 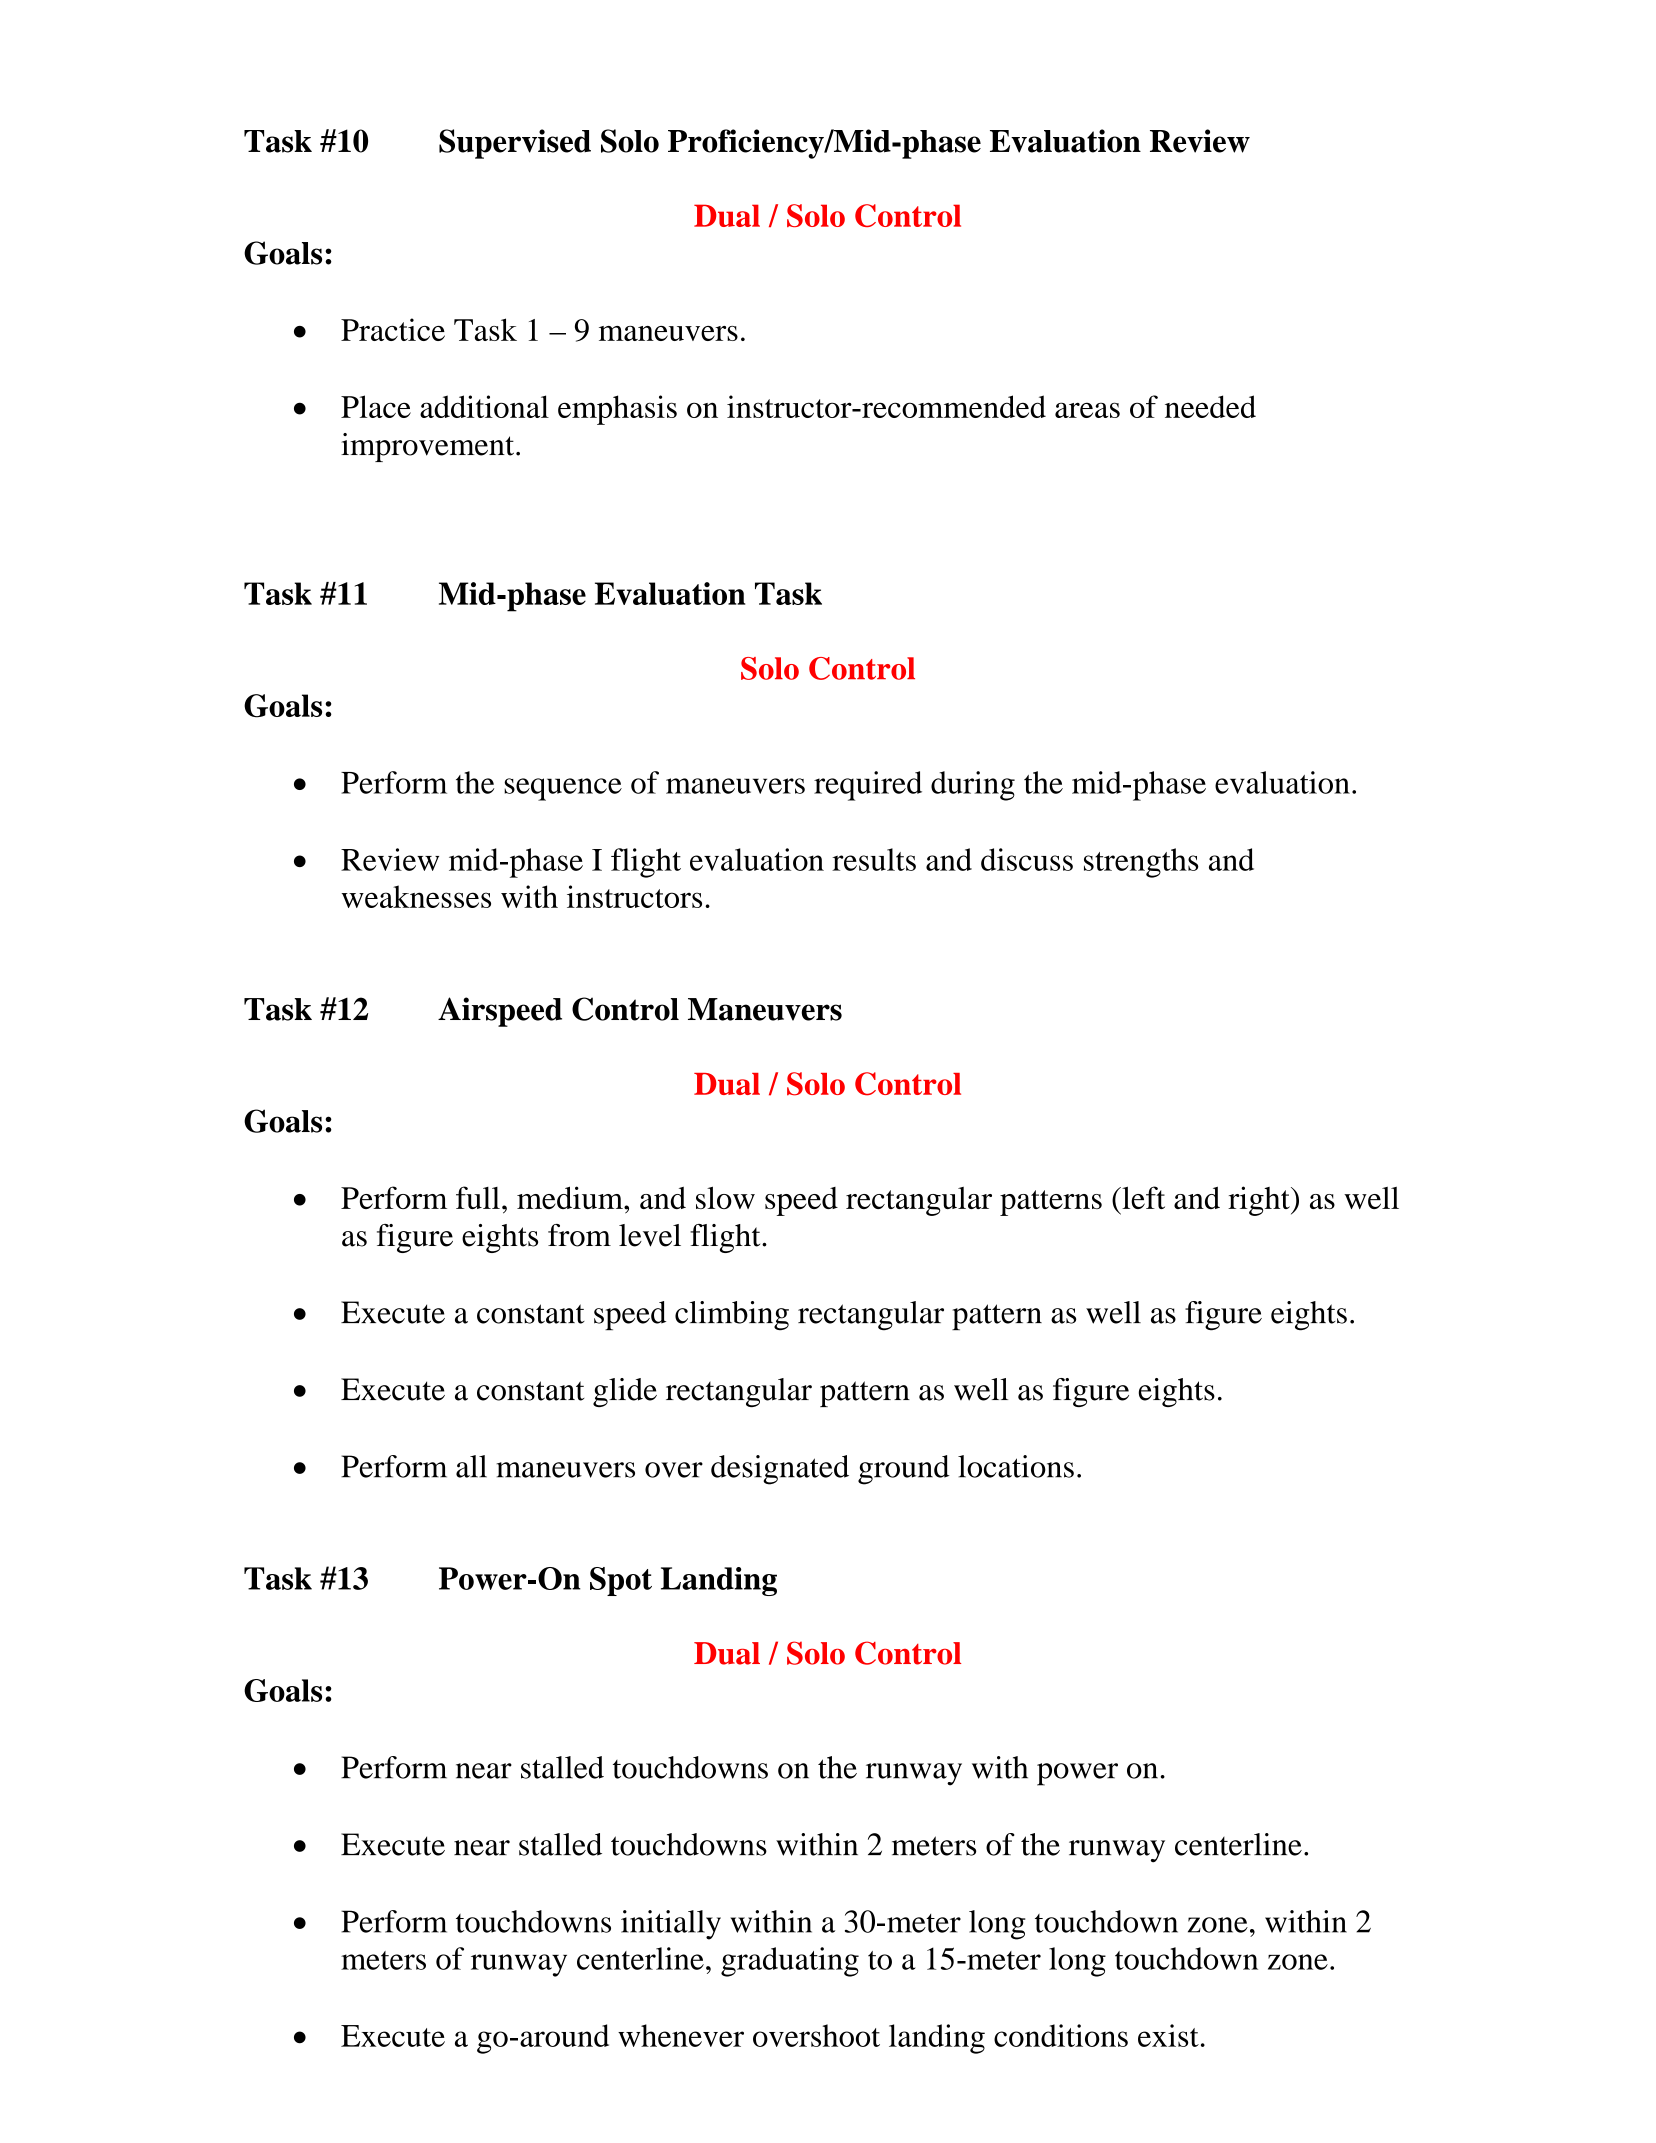 What do you see at coordinates (416, 896) in the screenshot?
I see `weaknesses` at bounding box center [416, 896].
